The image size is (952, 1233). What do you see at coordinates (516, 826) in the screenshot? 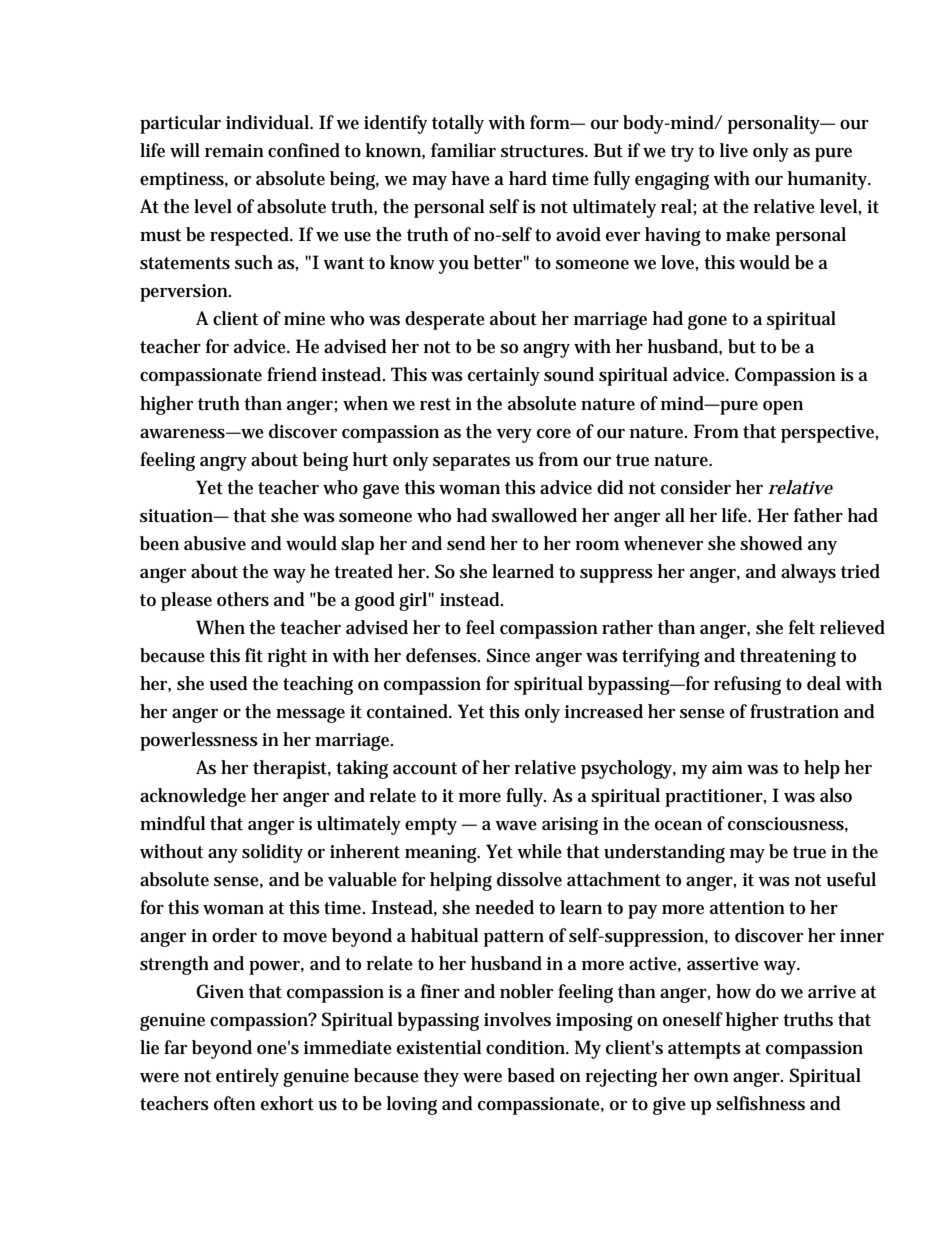
I see `wave` at bounding box center [516, 826].
